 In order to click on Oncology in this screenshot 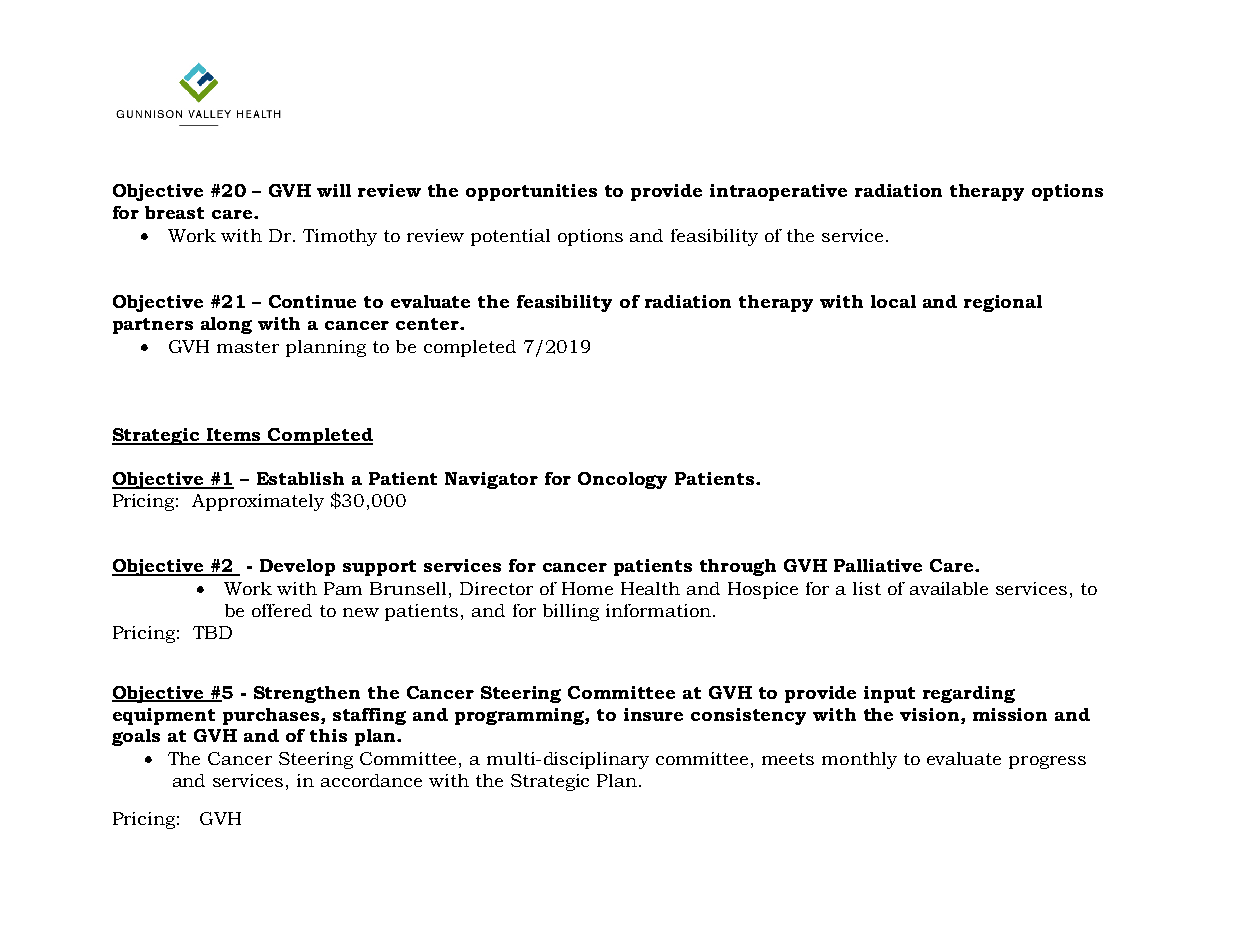, I will do `click(622, 480)`.
